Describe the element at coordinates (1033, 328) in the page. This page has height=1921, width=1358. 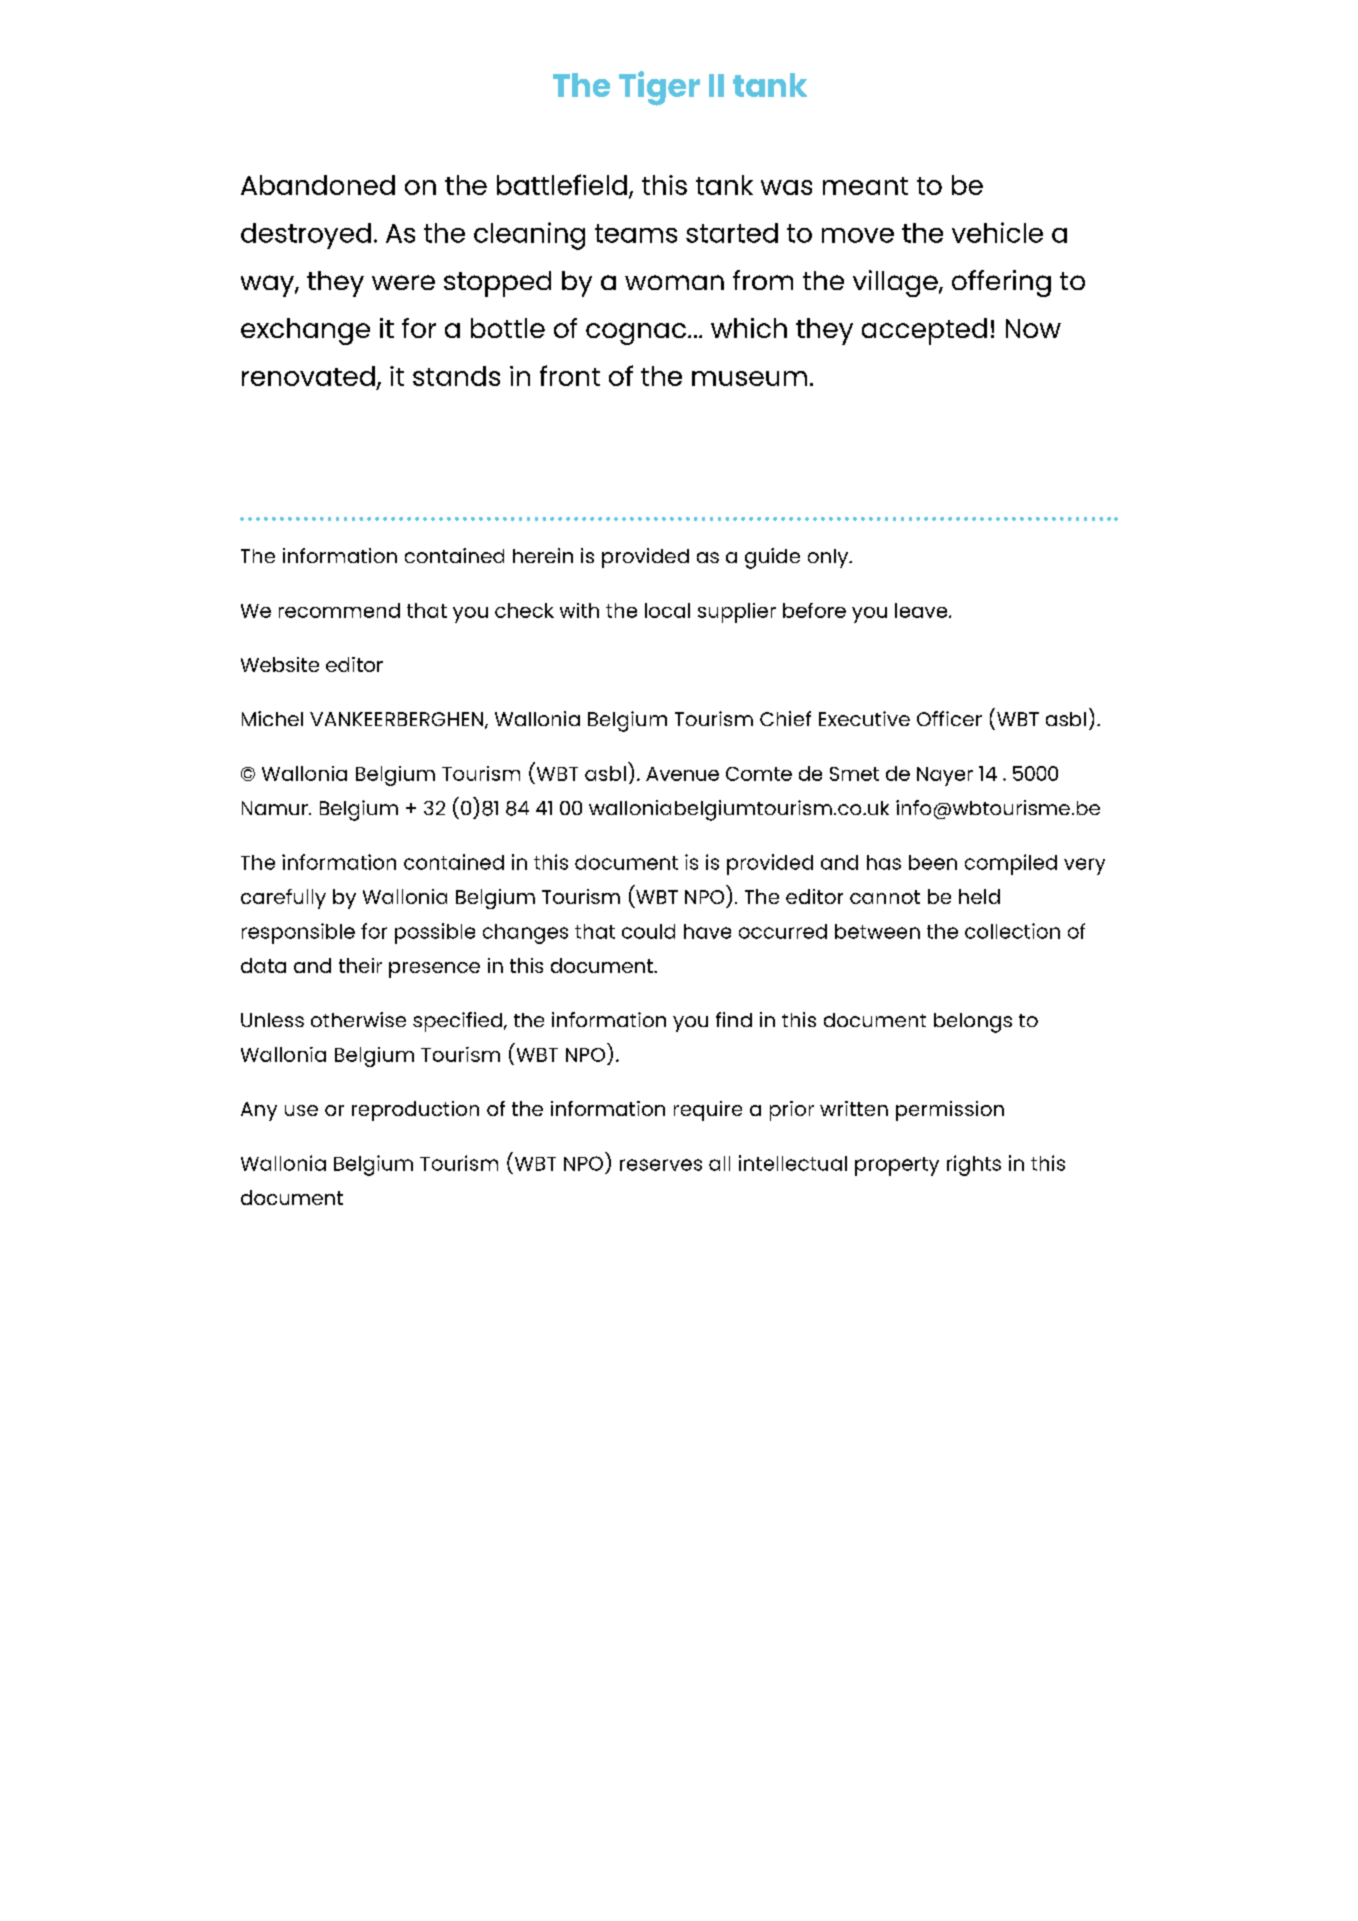
I see `Now` at that location.
